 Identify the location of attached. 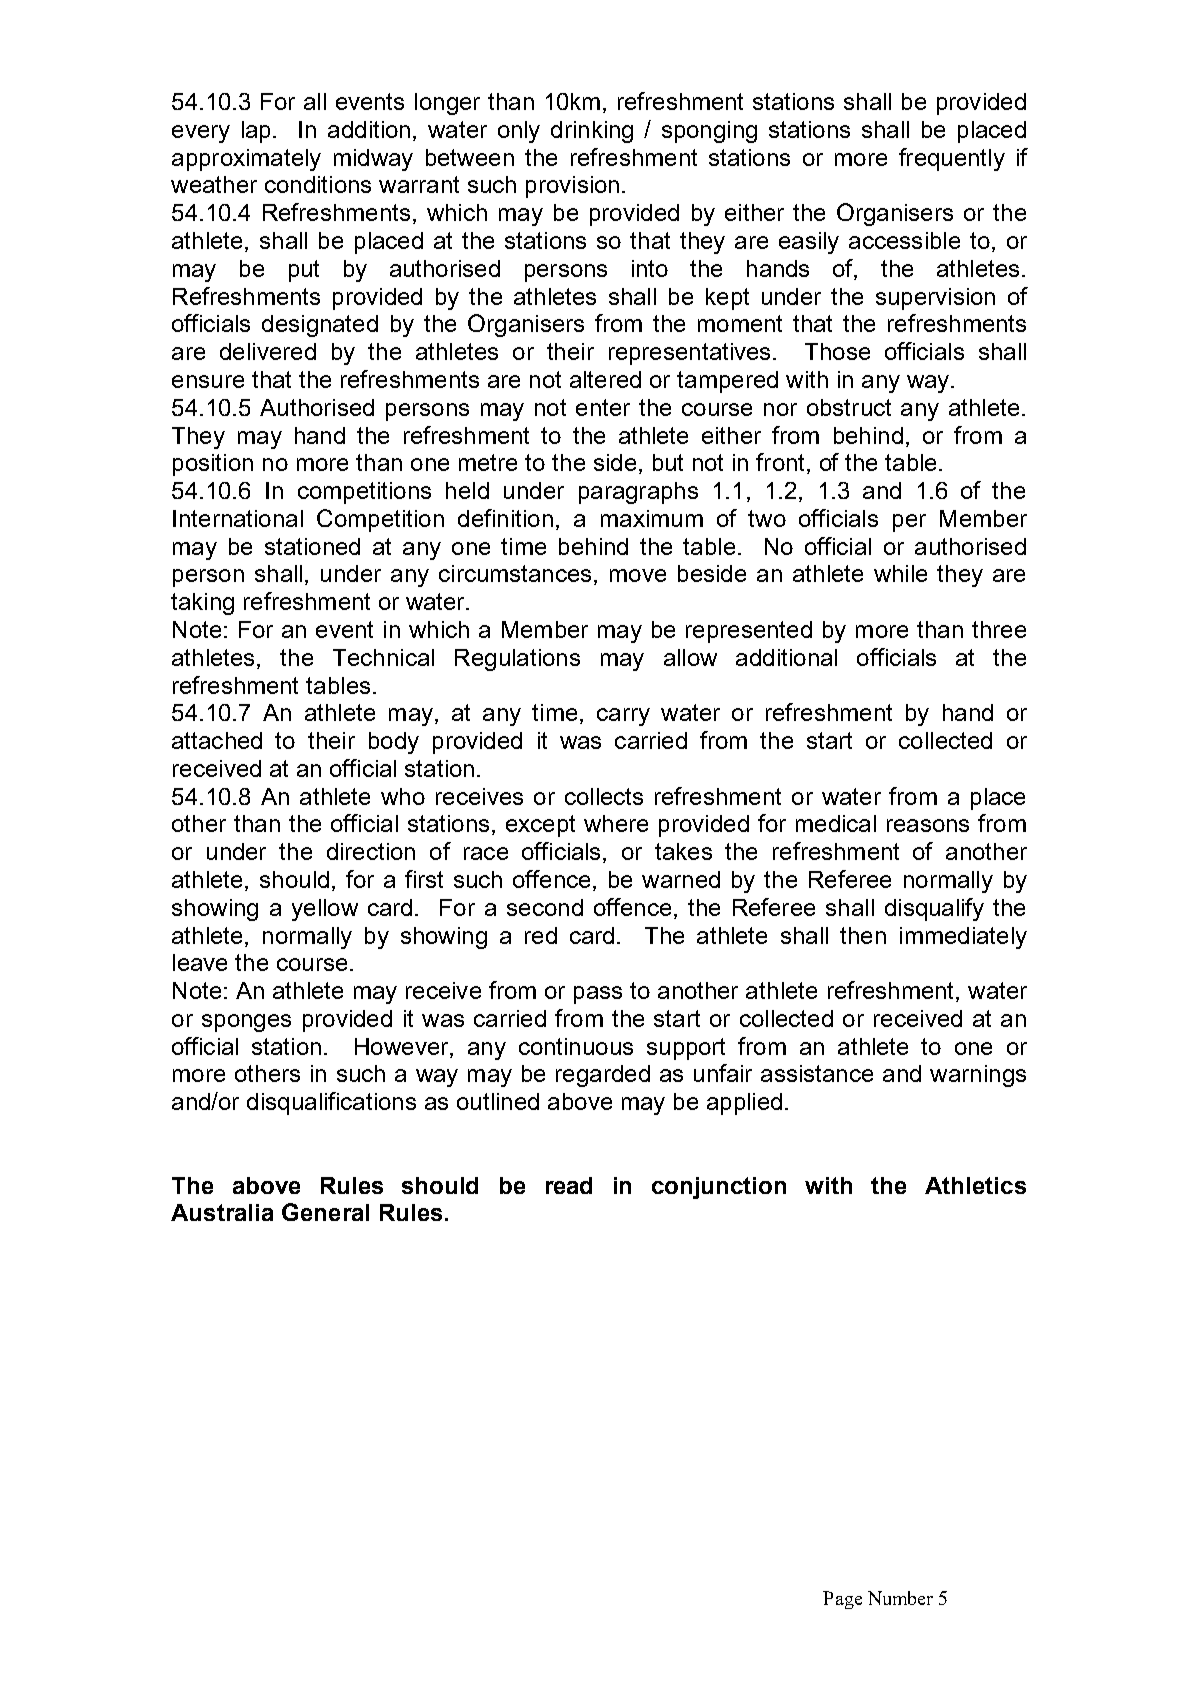
(217, 740).
